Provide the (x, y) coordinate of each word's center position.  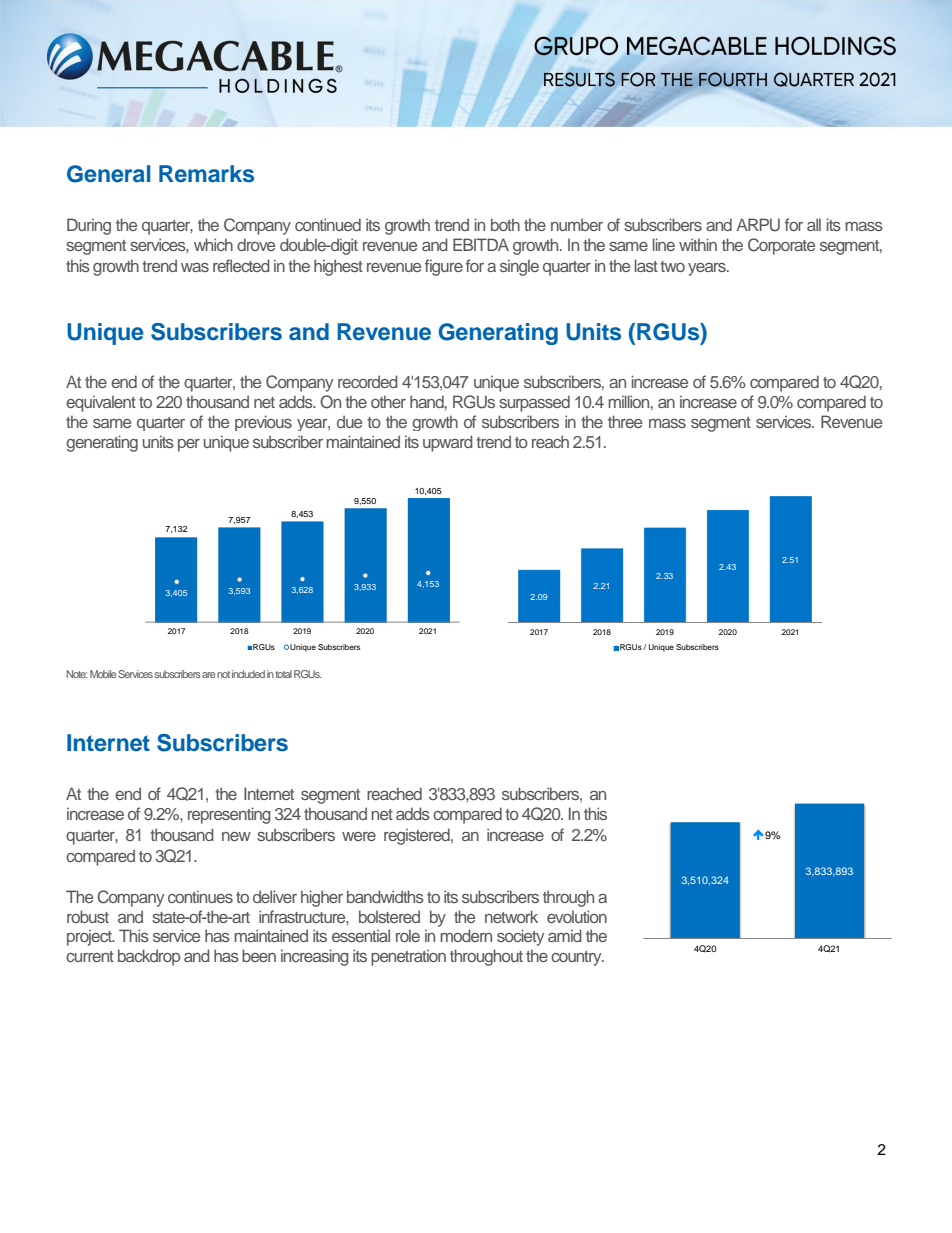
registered (418, 836)
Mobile (103, 674)
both (505, 224)
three (625, 421)
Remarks (206, 174)
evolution (577, 916)
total (283, 674)
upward (448, 443)
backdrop (149, 957)
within (698, 244)
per (189, 445)
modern (466, 935)
